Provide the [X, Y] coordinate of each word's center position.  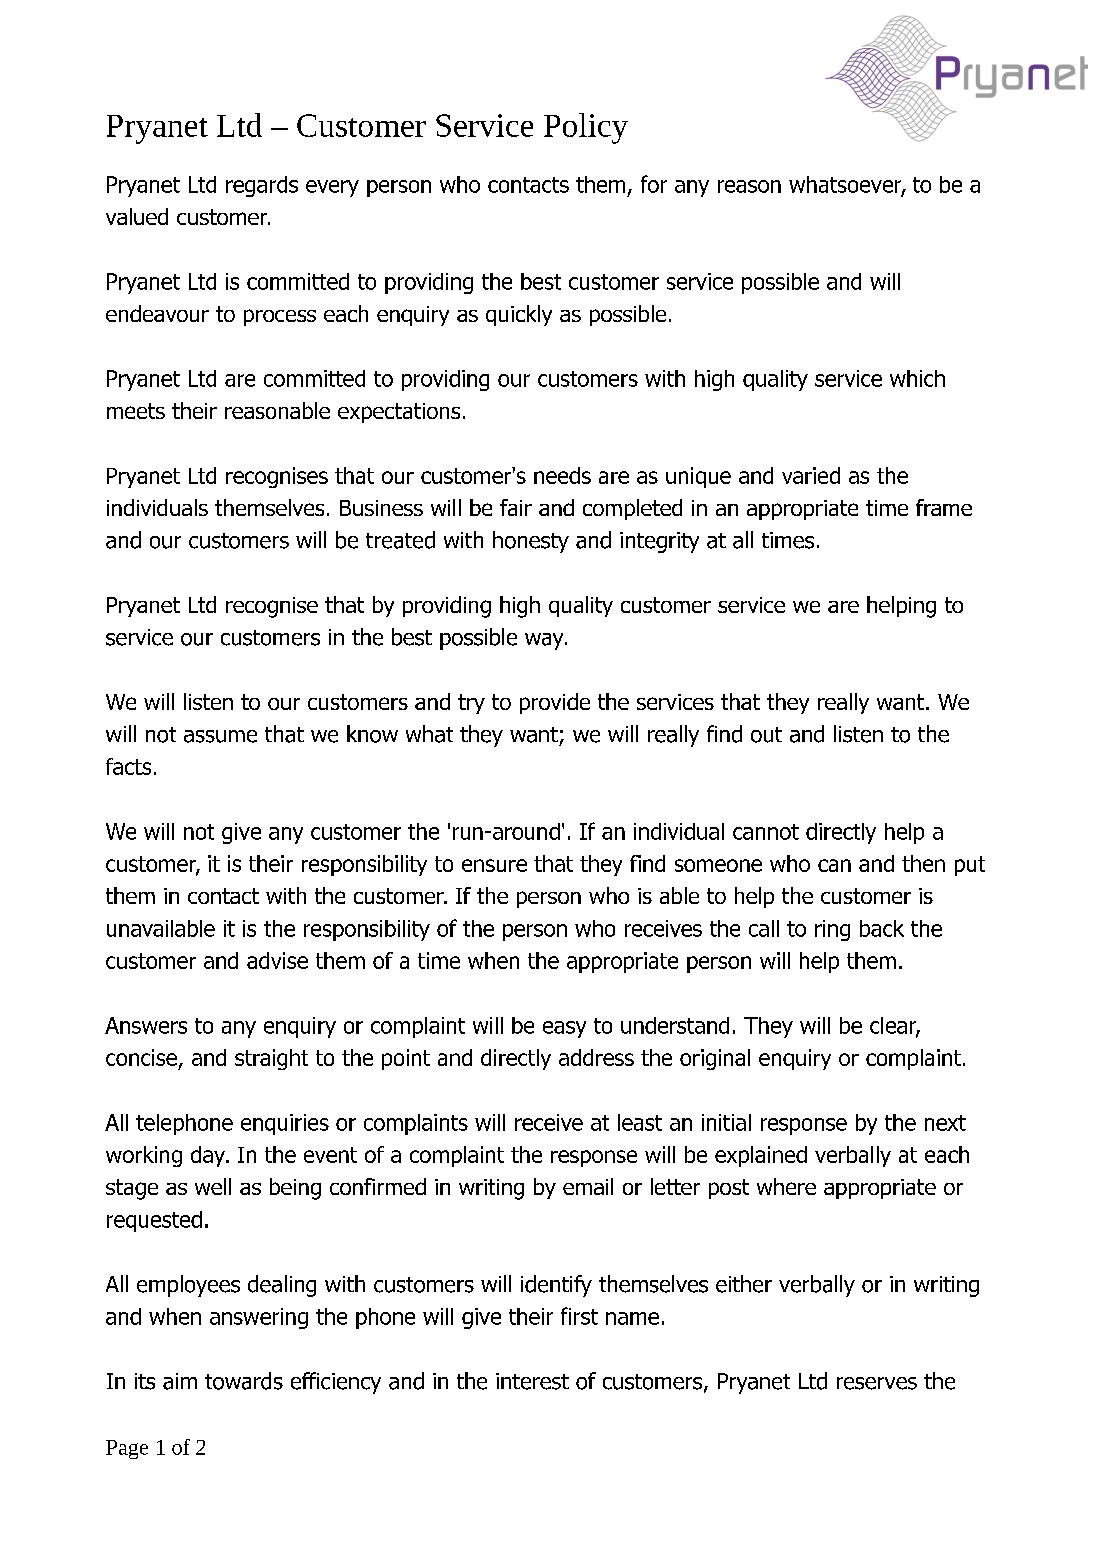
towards [244, 1381]
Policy [586, 128]
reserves [877, 1383]
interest [532, 1381]
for [654, 184]
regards [262, 186]
